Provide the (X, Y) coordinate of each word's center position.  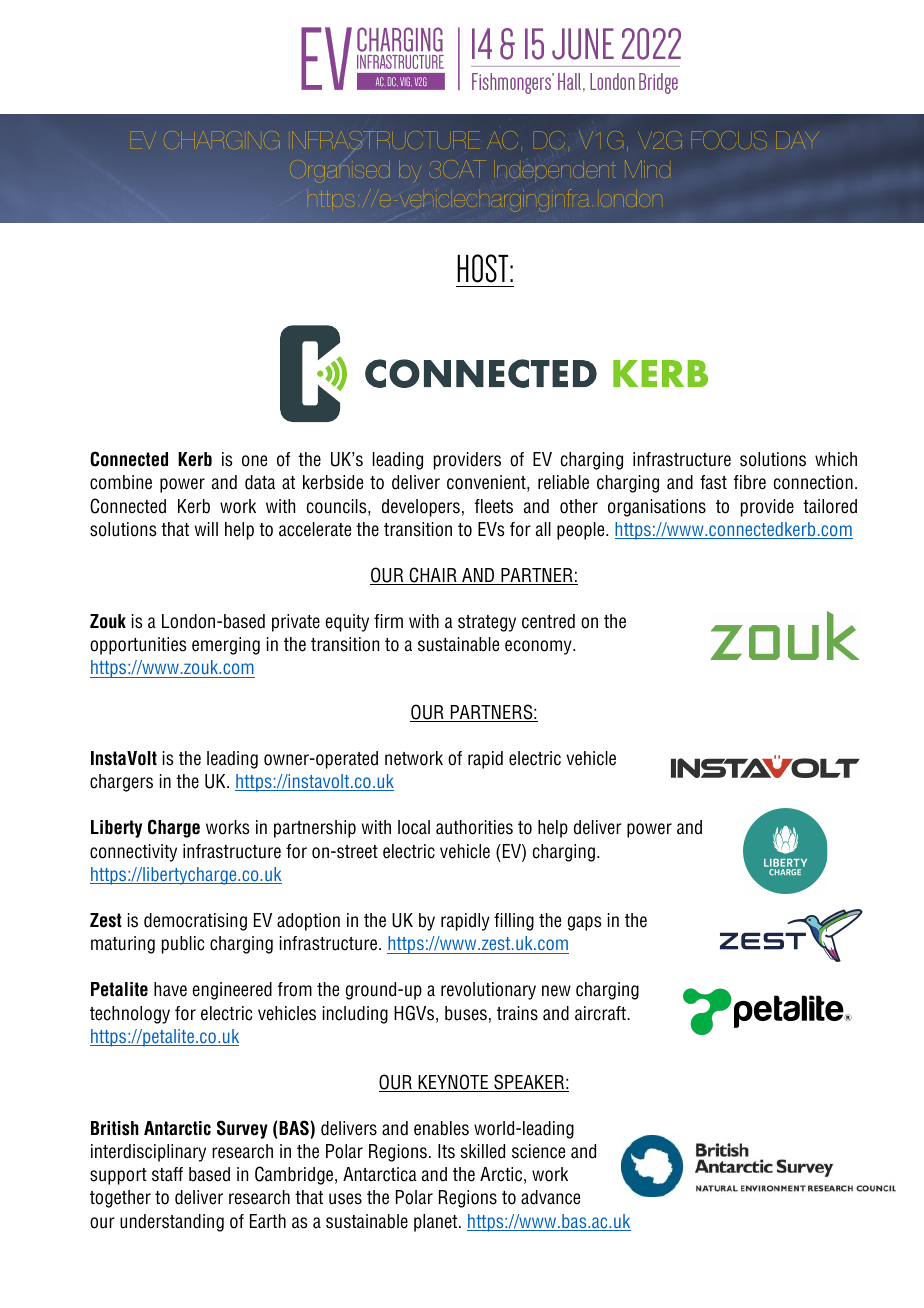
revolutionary (488, 991)
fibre (750, 482)
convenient (487, 483)
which (836, 459)
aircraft (601, 1013)
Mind (647, 169)
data (260, 482)
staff (167, 1174)
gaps (584, 923)
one (254, 461)
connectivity (133, 853)
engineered (232, 991)
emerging (226, 646)
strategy (487, 623)
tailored (830, 506)
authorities (474, 827)
